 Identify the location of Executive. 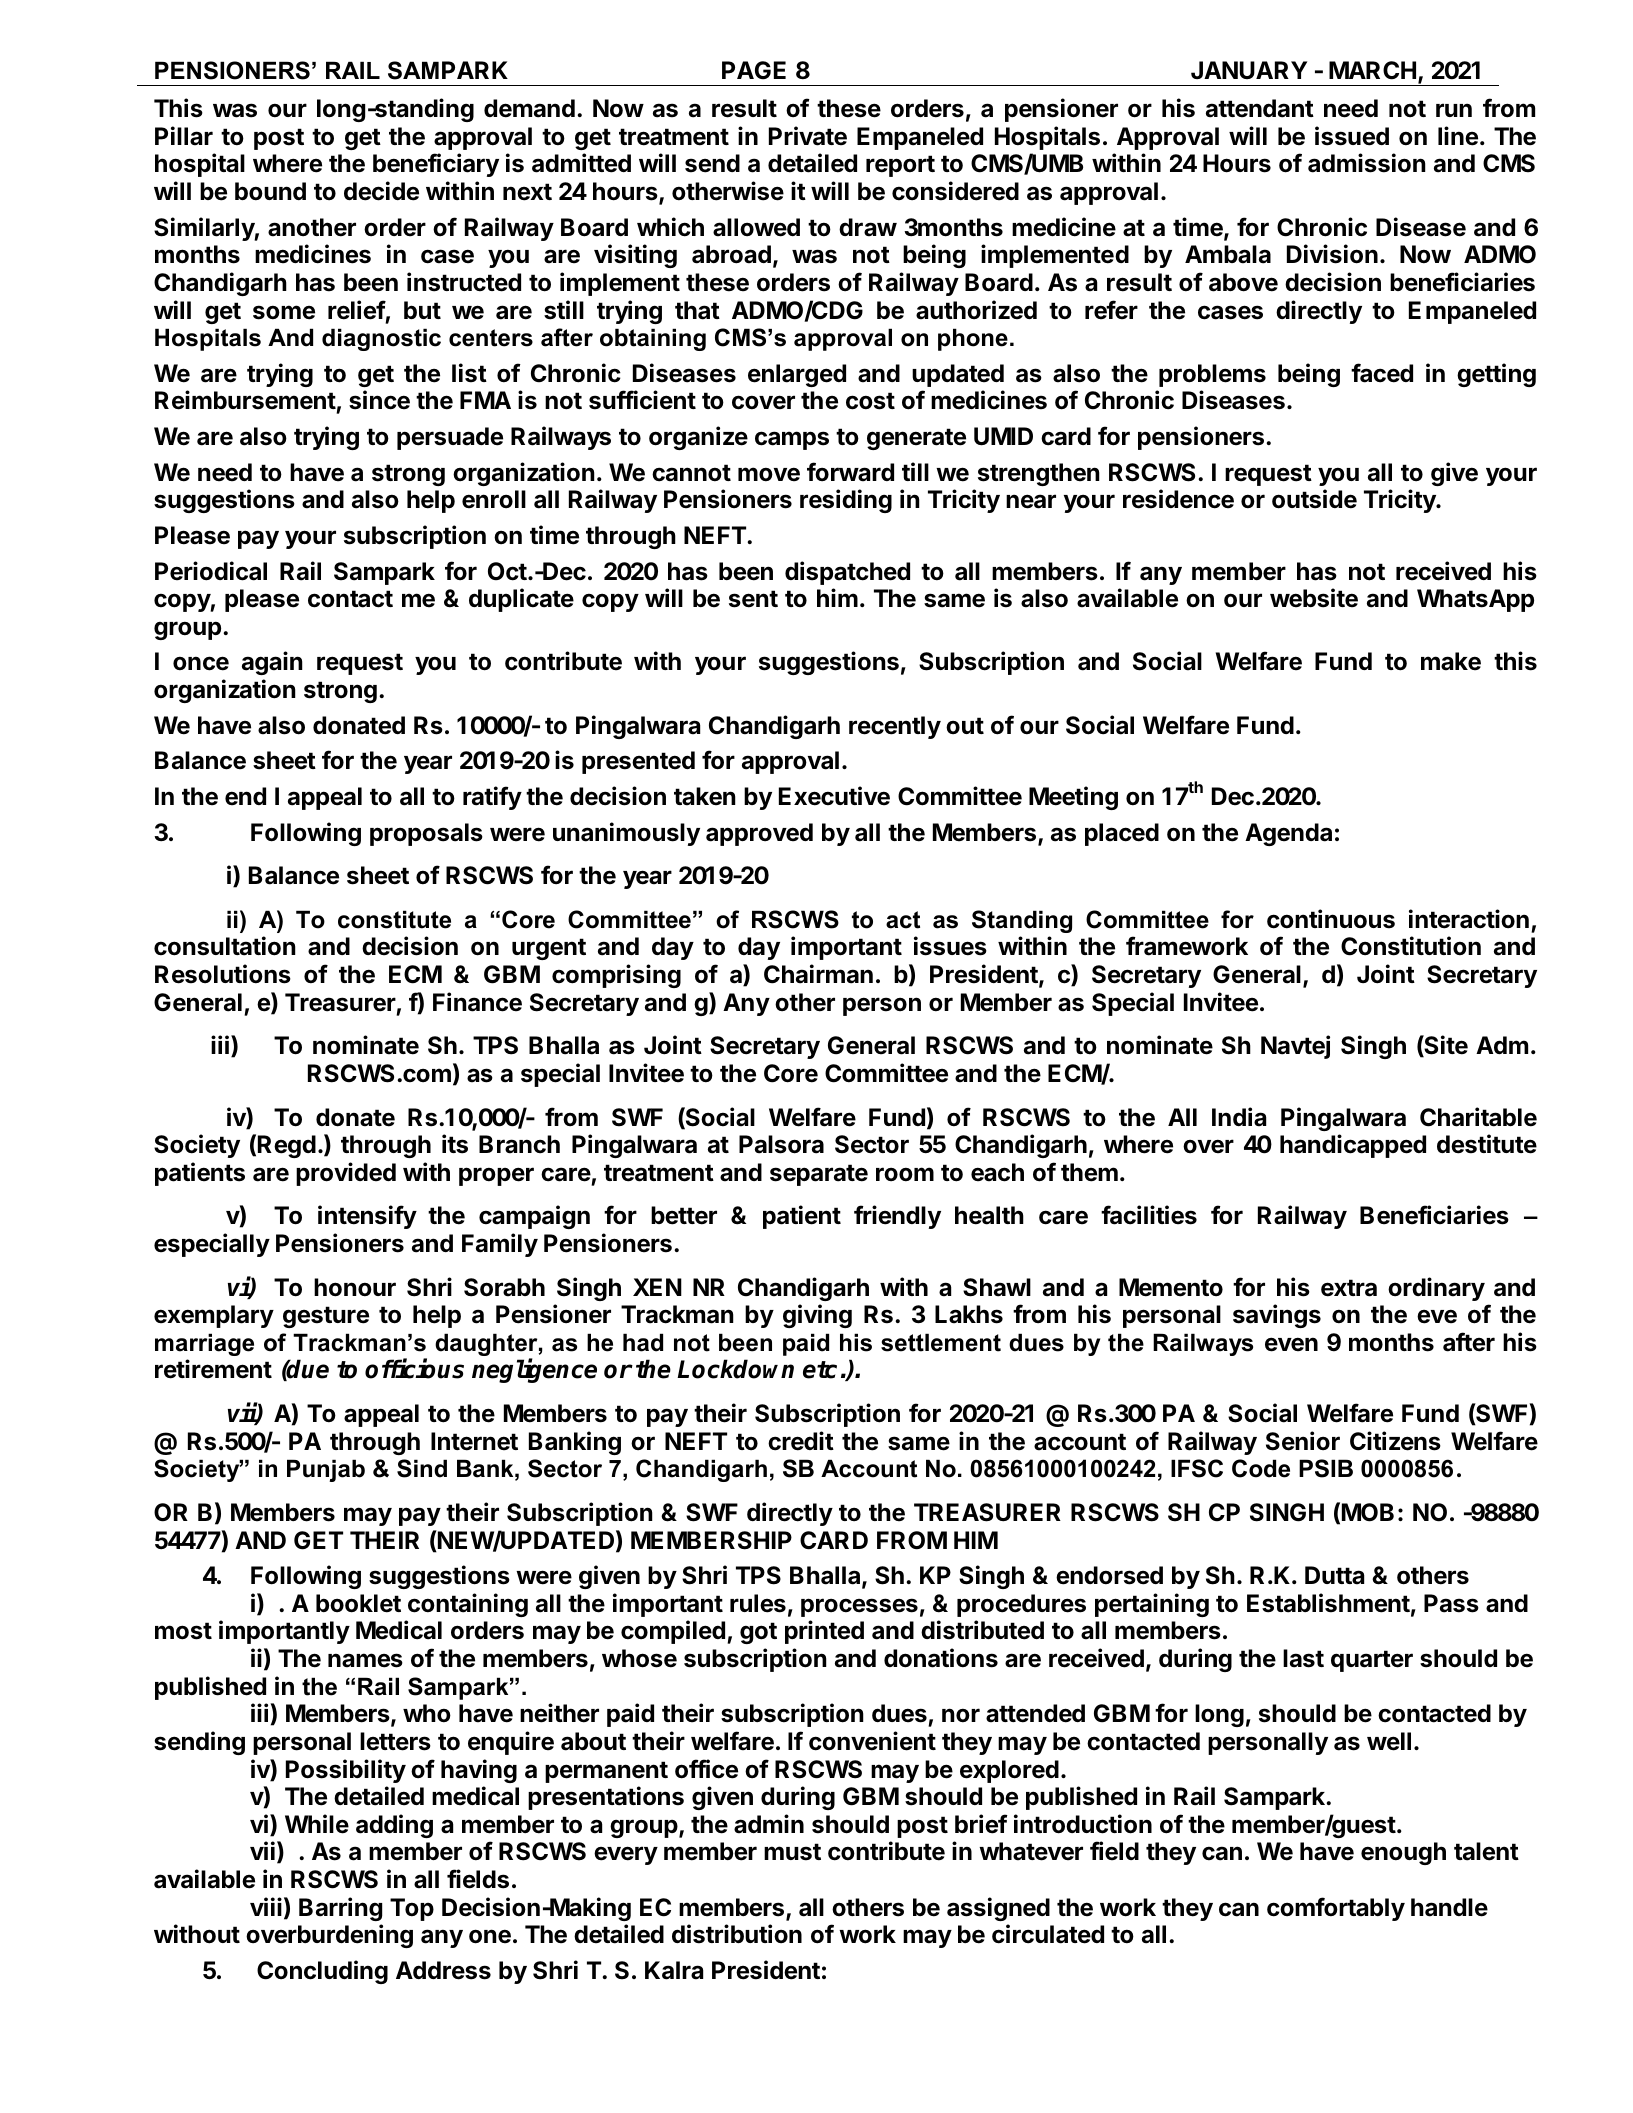
(834, 796).
